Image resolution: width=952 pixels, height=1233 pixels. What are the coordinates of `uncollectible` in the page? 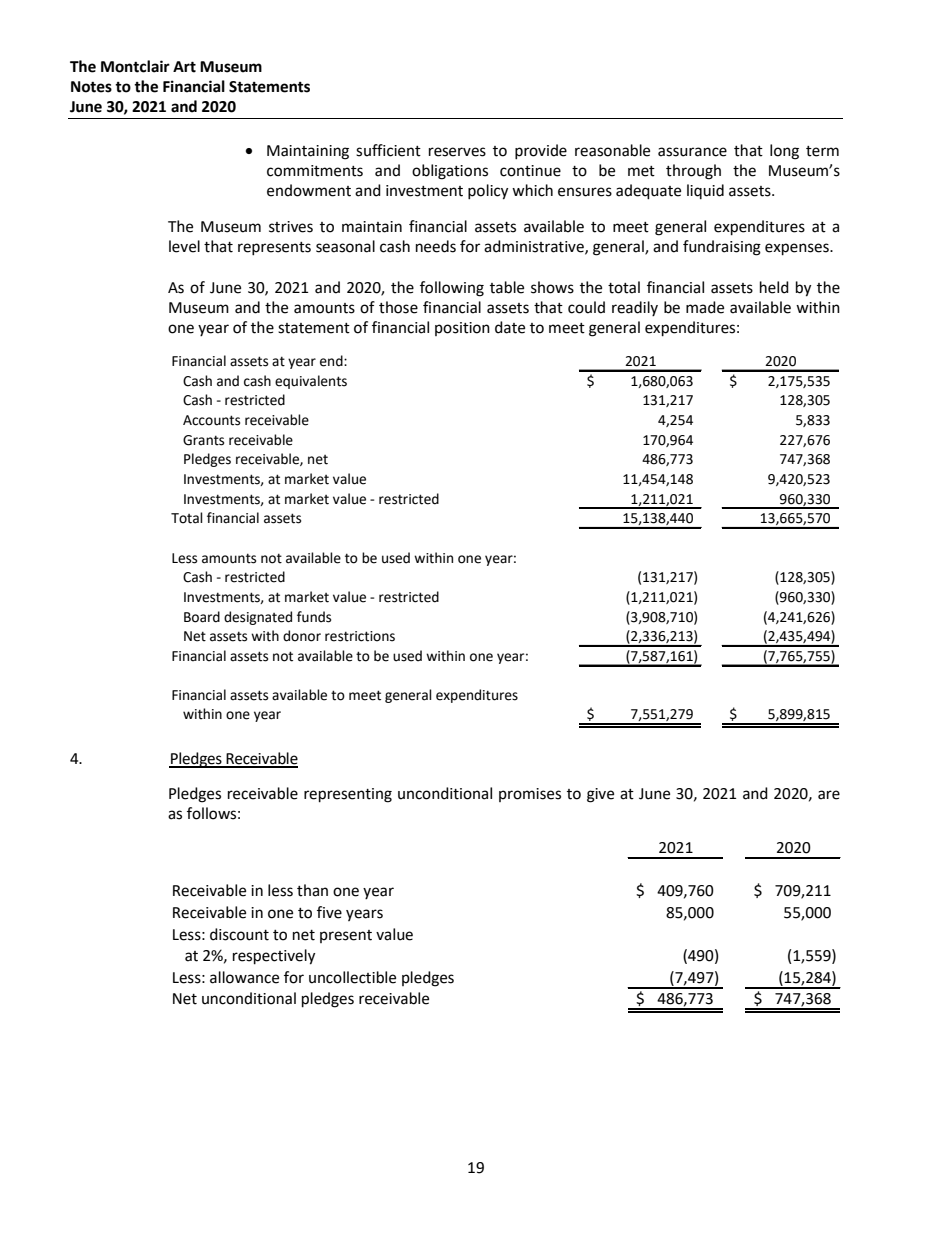 It's located at (352, 977).
